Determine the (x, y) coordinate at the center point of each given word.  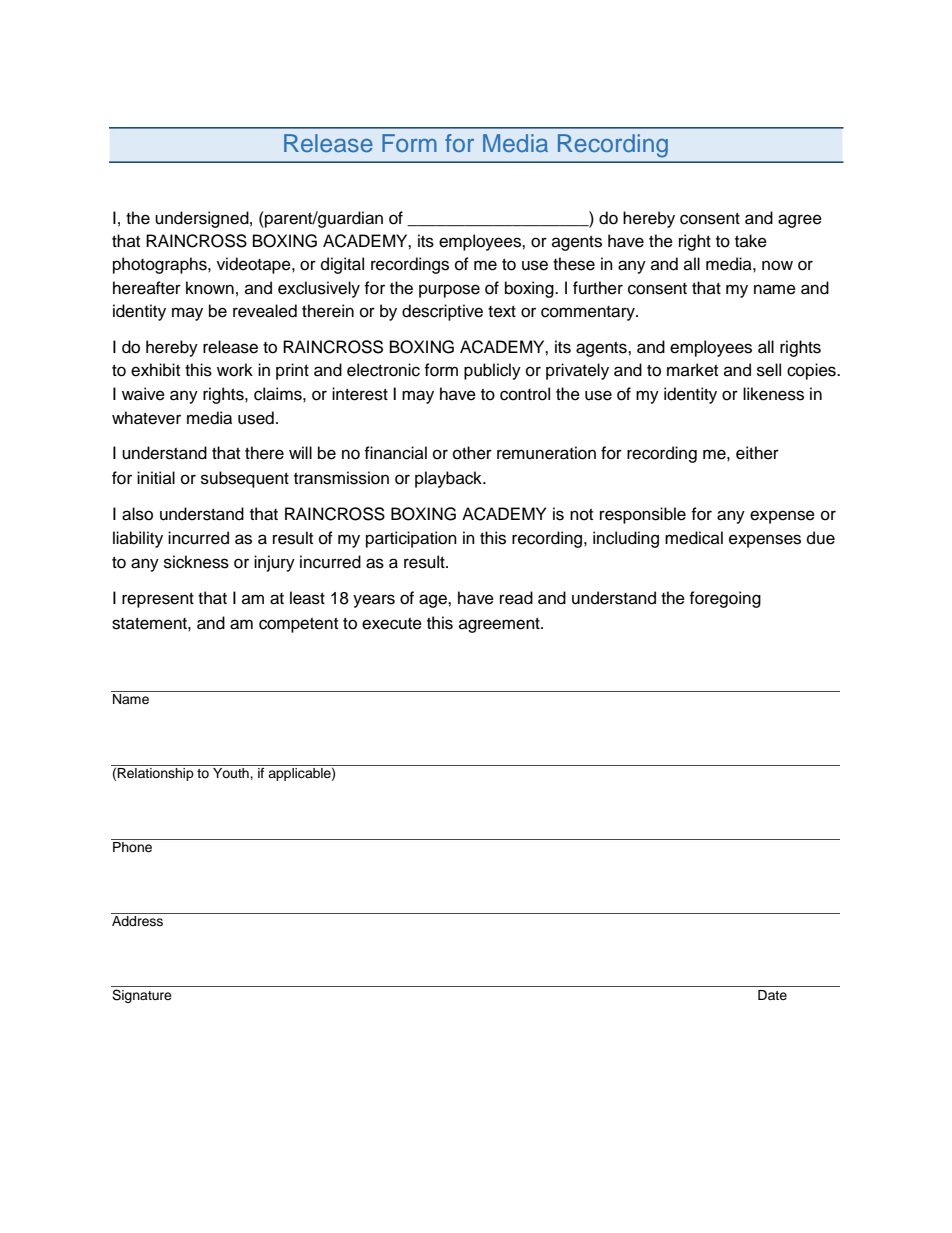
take (751, 241)
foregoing (725, 599)
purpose (449, 291)
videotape (255, 265)
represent (158, 600)
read (516, 598)
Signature (142, 996)
